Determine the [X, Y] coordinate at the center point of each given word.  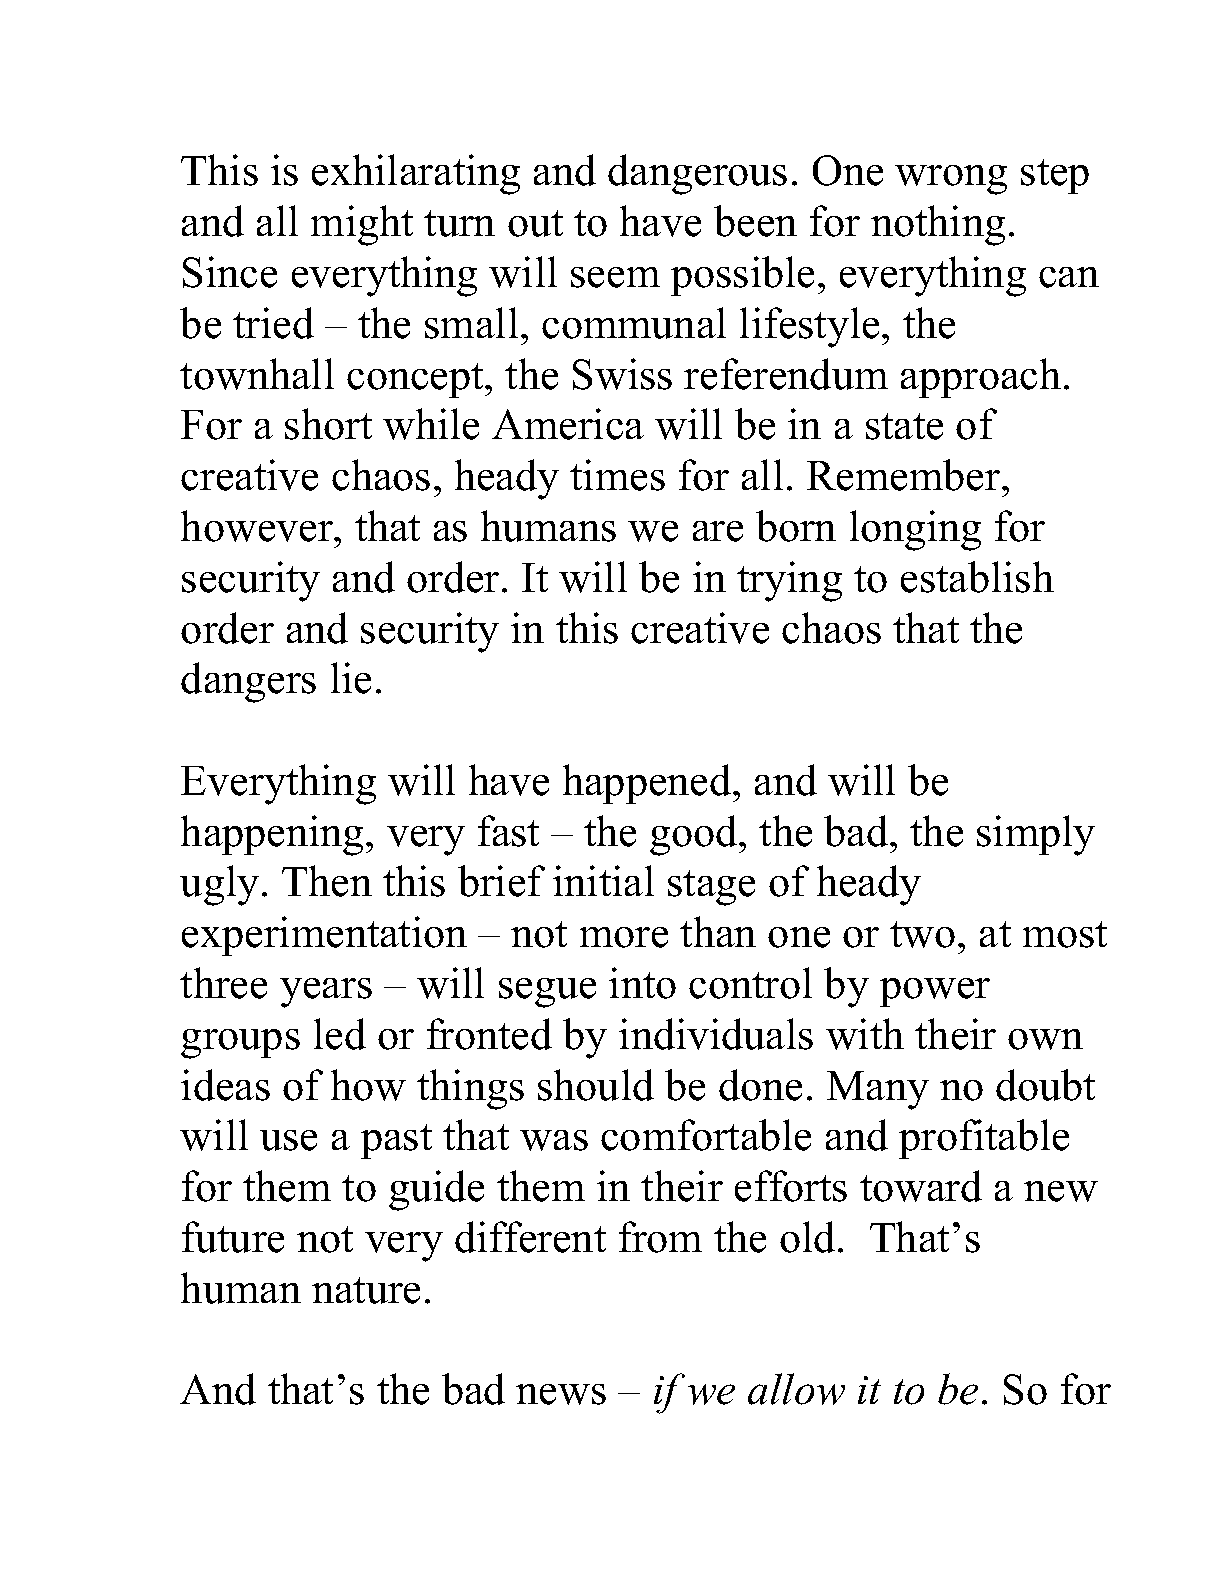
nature [366, 1290]
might [362, 225]
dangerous [697, 174]
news [561, 1394]
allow [796, 1389]
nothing [938, 225]
